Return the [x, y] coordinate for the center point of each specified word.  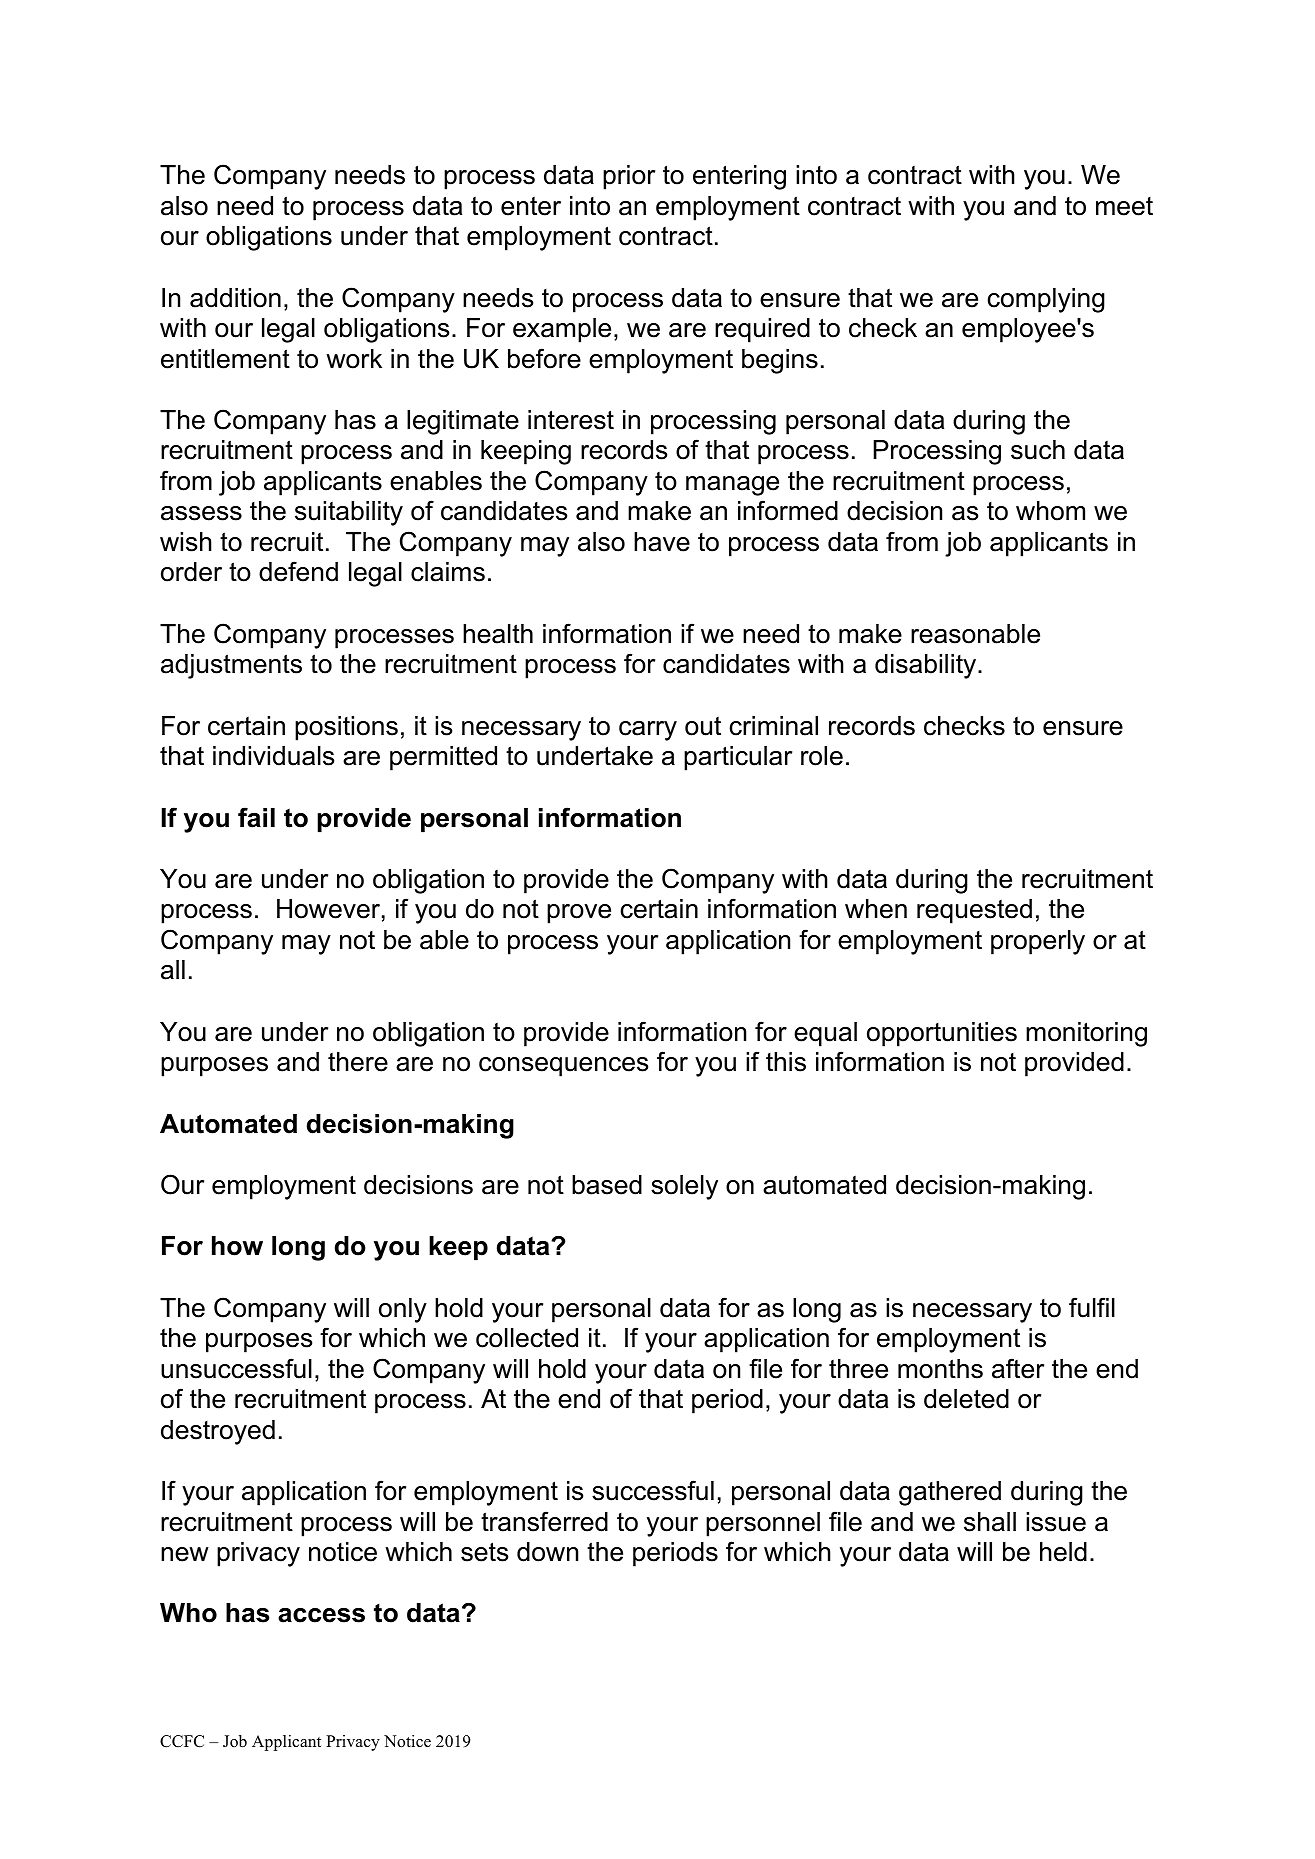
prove [579, 914]
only [403, 1310]
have [662, 542]
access [321, 1615]
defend [298, 571]
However [328, 909]
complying [1046, 300]
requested [974, 911]
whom [1050, 511]
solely [684, 1187]
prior [629, 177]
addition [235, 298]
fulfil [1092, 1307]
